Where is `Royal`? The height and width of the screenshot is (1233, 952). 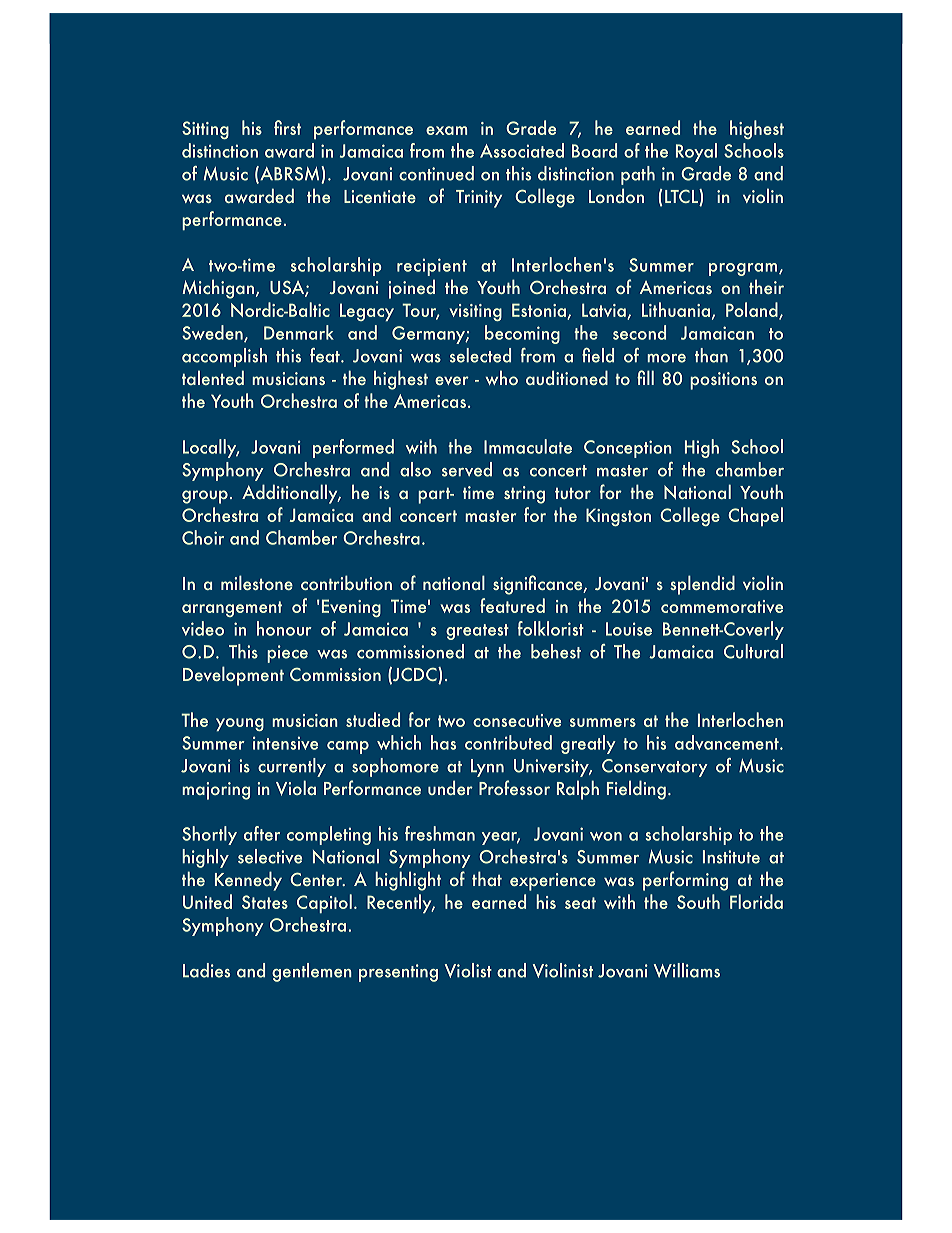
Royal is located at coordinates (696, 152).
